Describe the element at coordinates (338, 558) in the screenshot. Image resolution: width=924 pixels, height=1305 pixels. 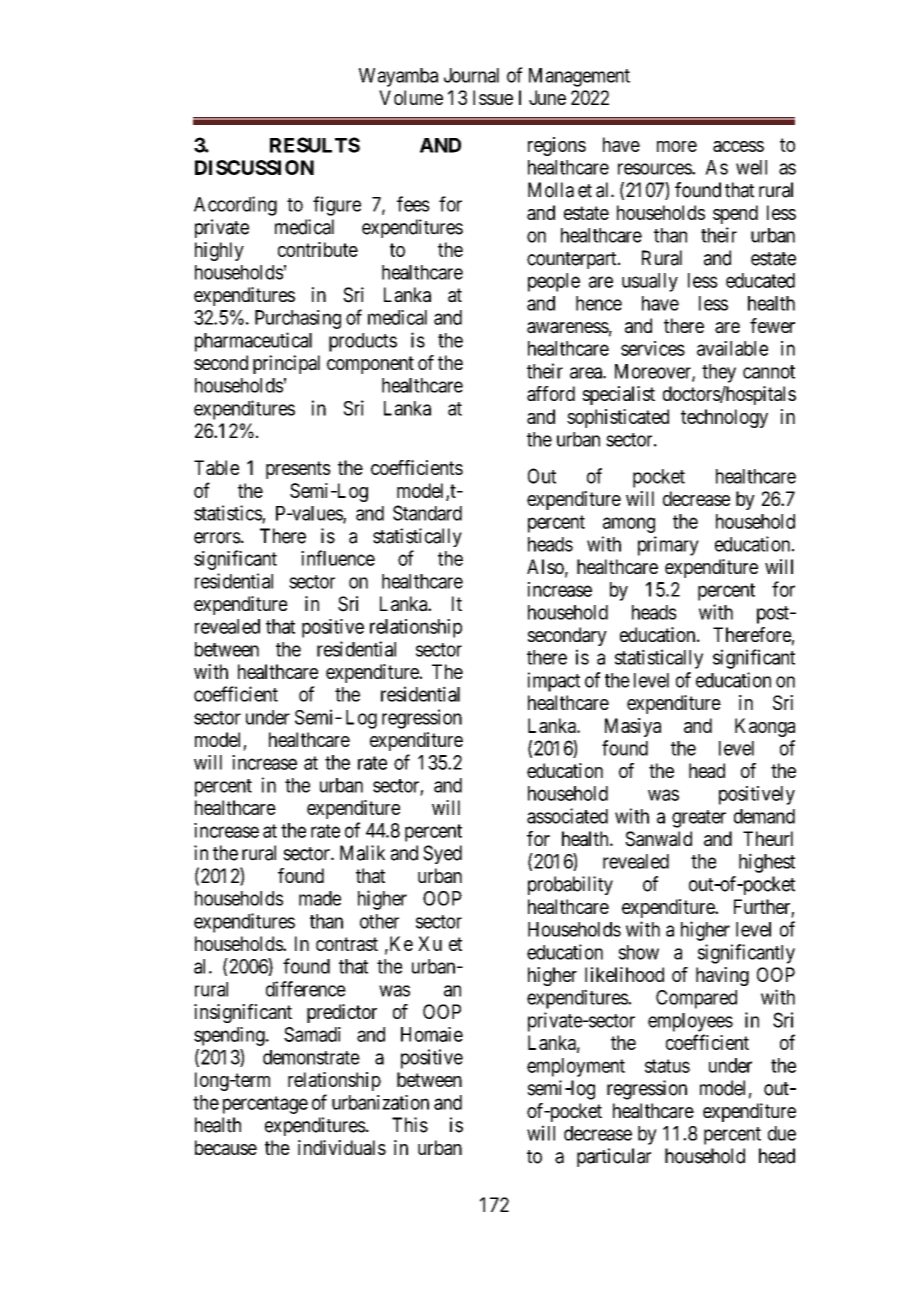
I see `influence` at that location.
